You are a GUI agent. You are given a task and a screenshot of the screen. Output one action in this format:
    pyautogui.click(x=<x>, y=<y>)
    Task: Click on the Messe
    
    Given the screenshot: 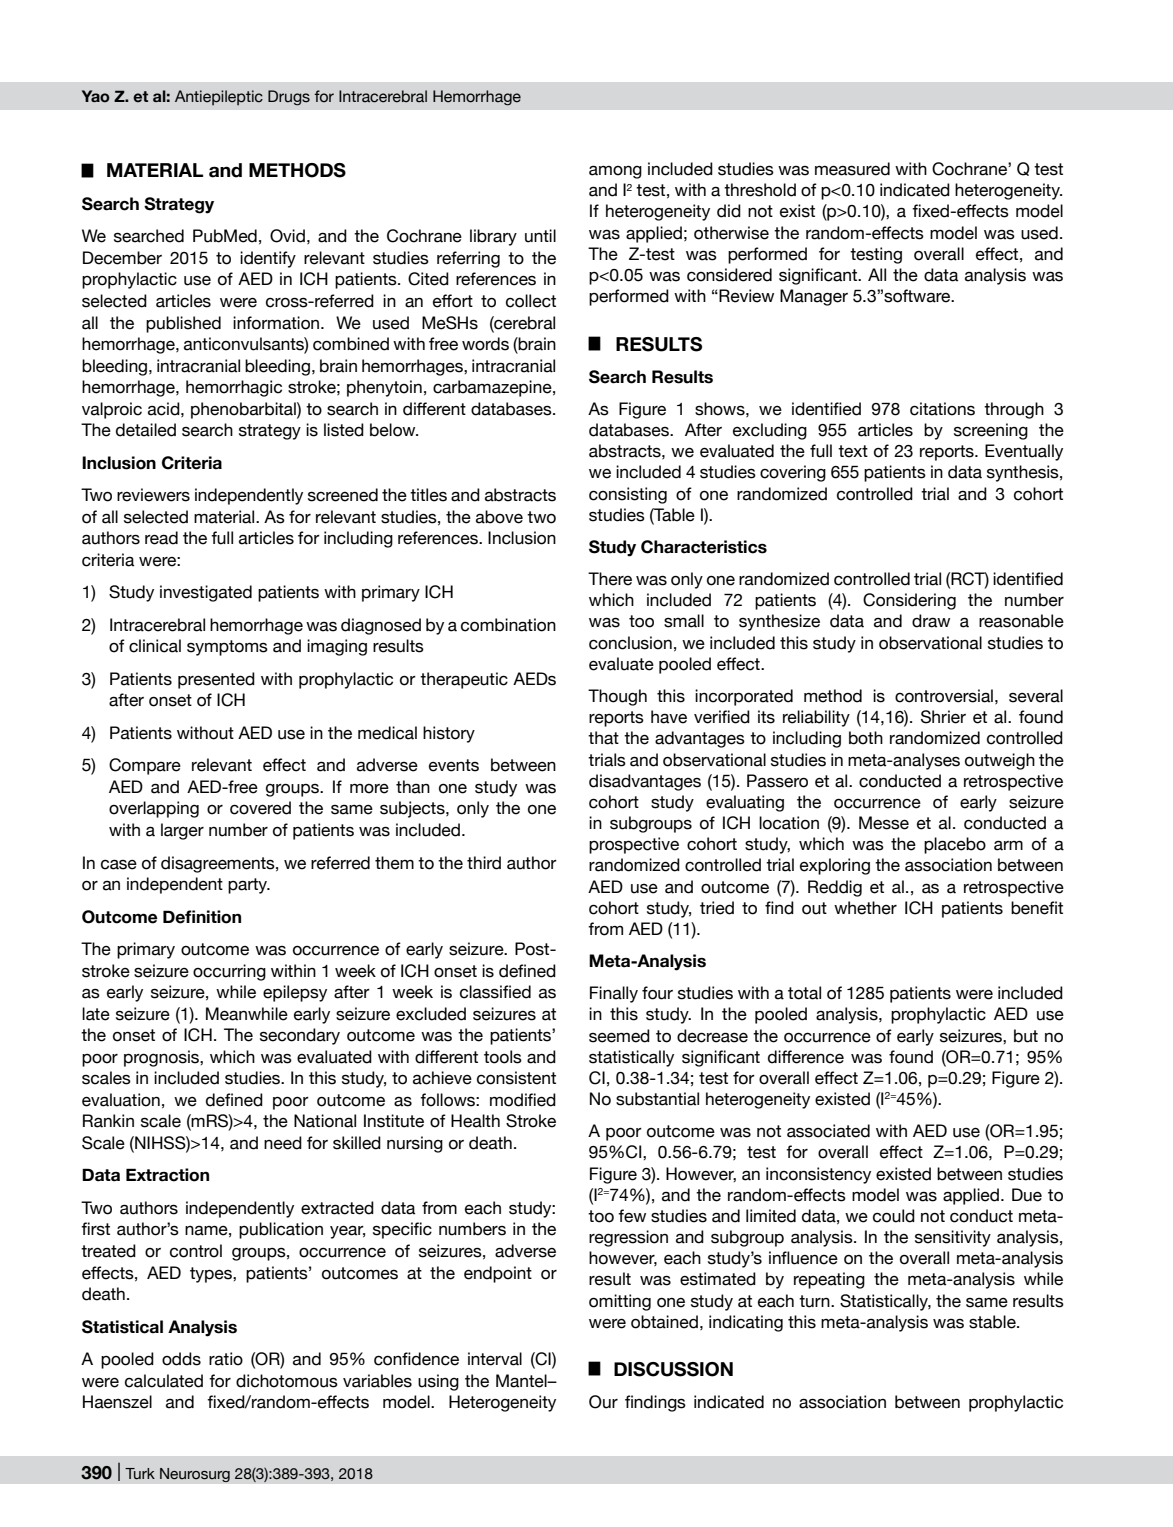 What is the action you would take?
    pyautogui.click(x=884, y=823)
